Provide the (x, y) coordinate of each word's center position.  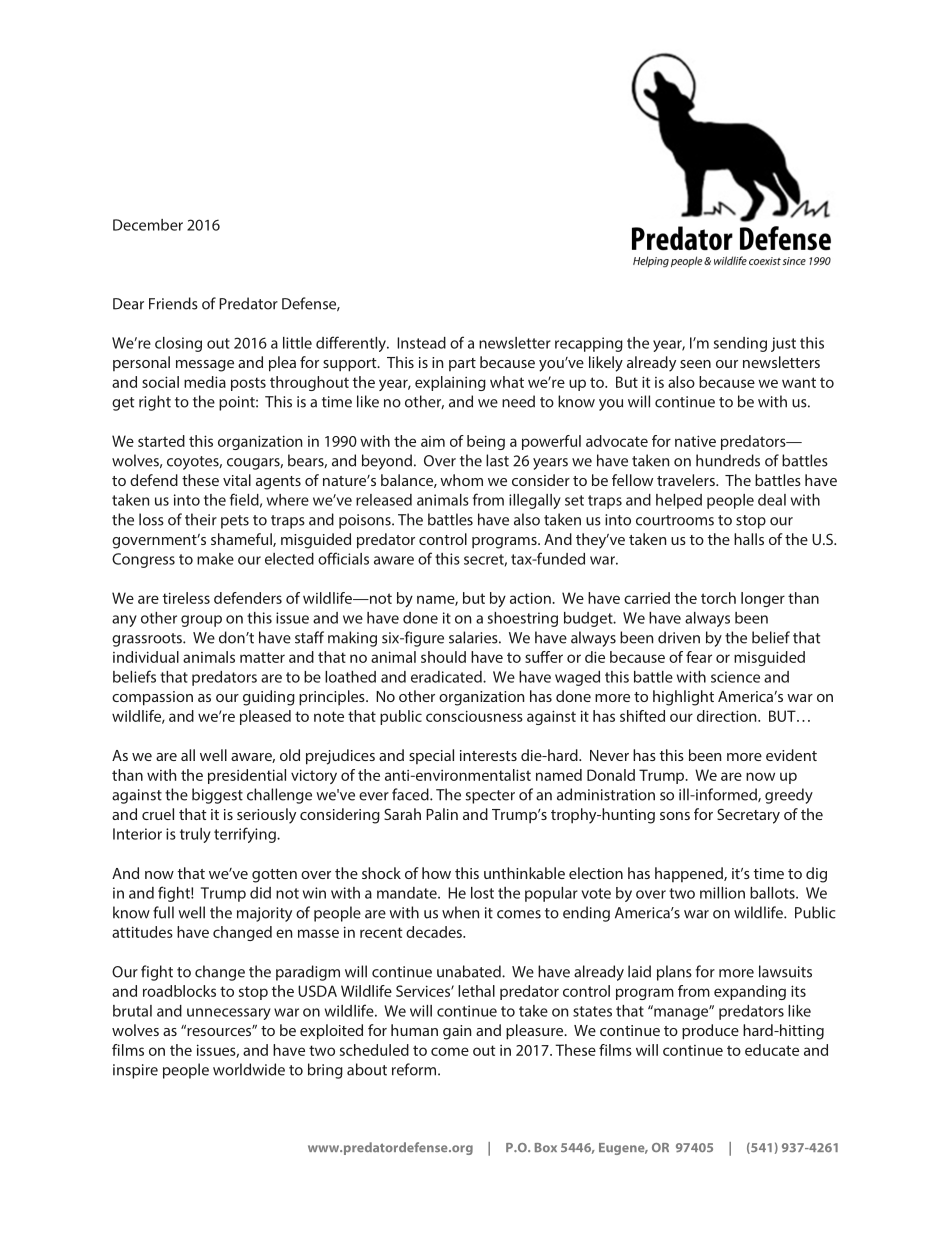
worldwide (249, 1069)
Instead (421, 343)
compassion (152, 698)
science (735, 677)
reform (415, 1069)
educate (772, 1050)
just (783, 344)
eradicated (447, 677)
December (148, 225)
